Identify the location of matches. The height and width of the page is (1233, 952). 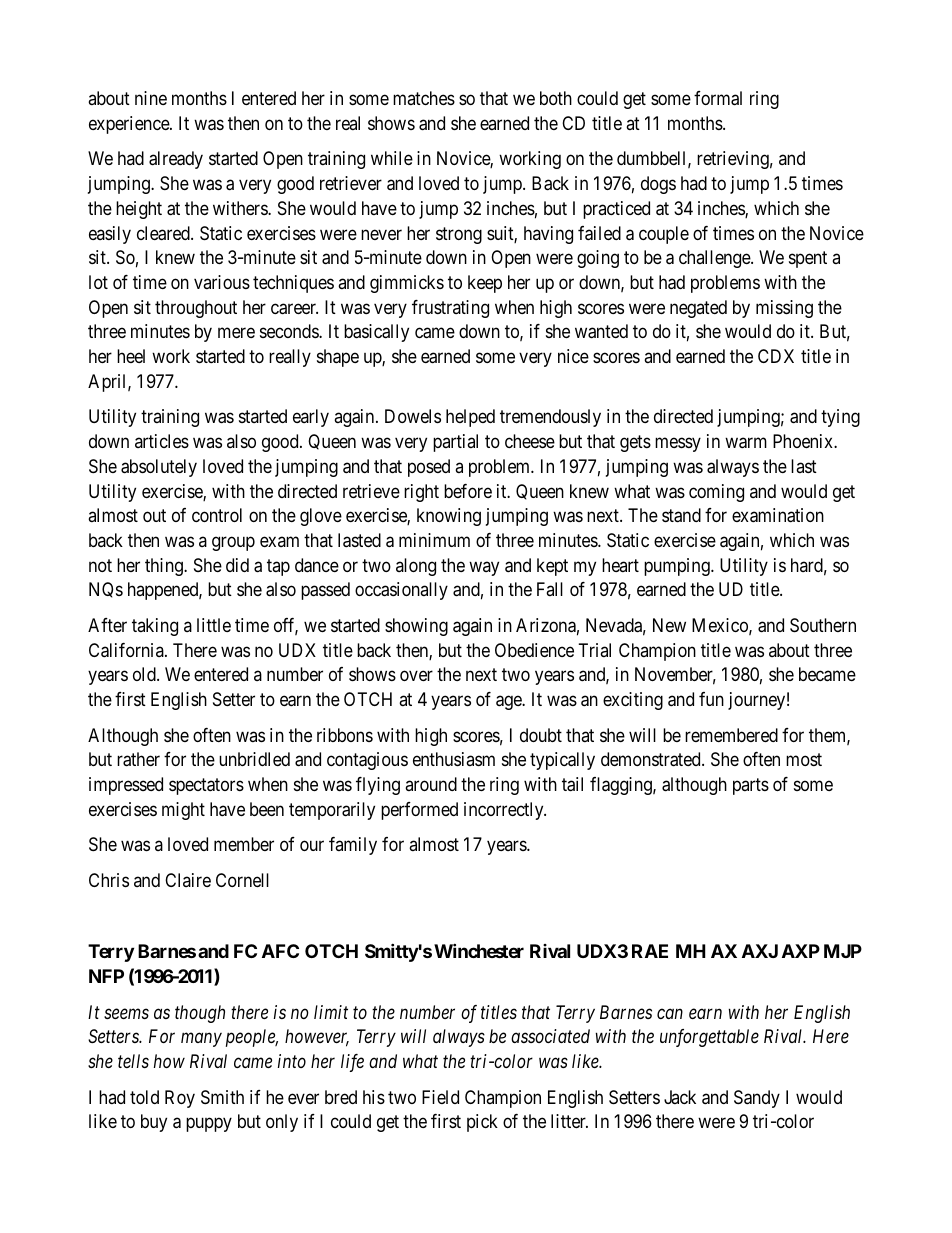
(424, 98).
